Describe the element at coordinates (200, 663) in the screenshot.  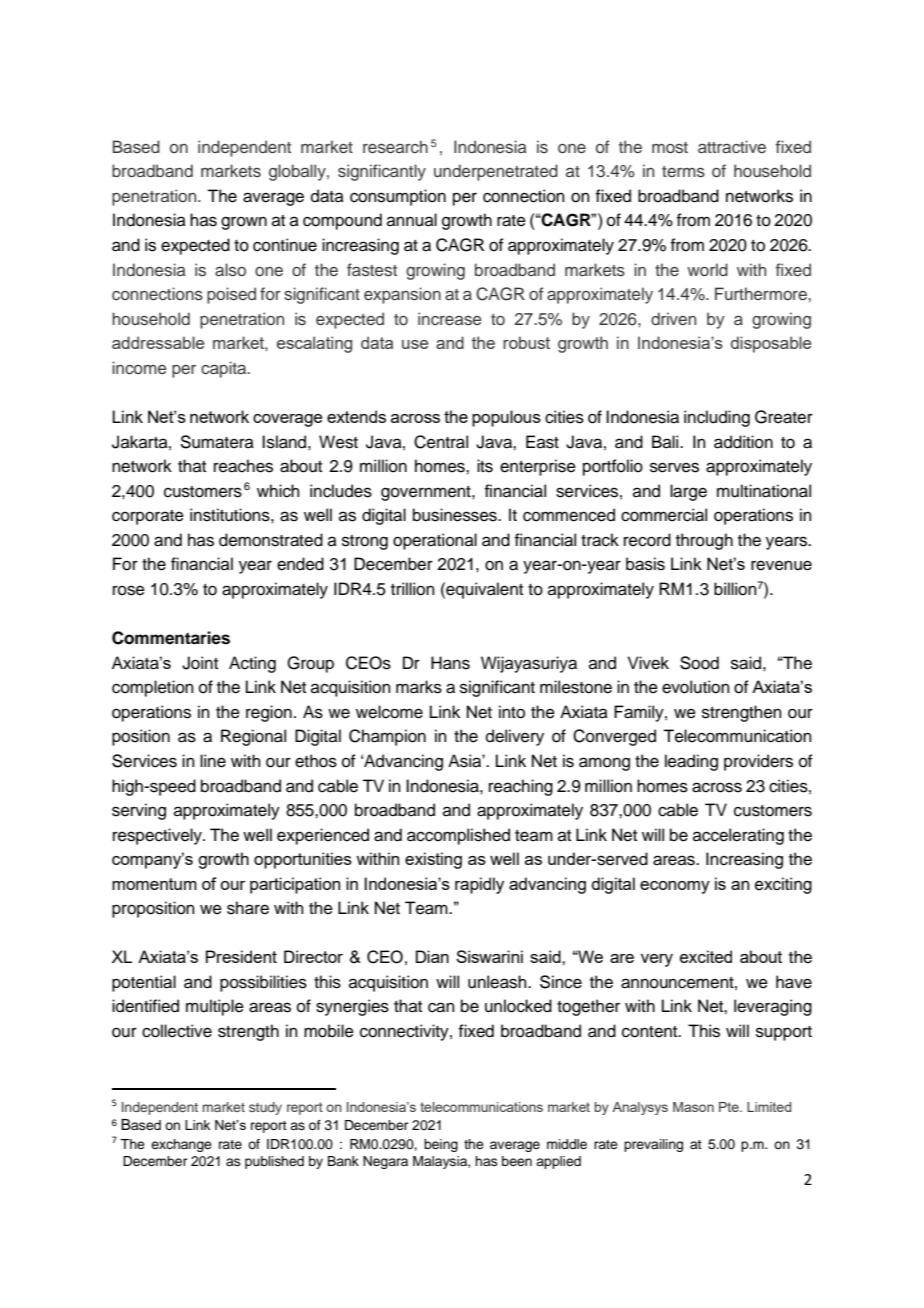
I see `Joint` at that location.
